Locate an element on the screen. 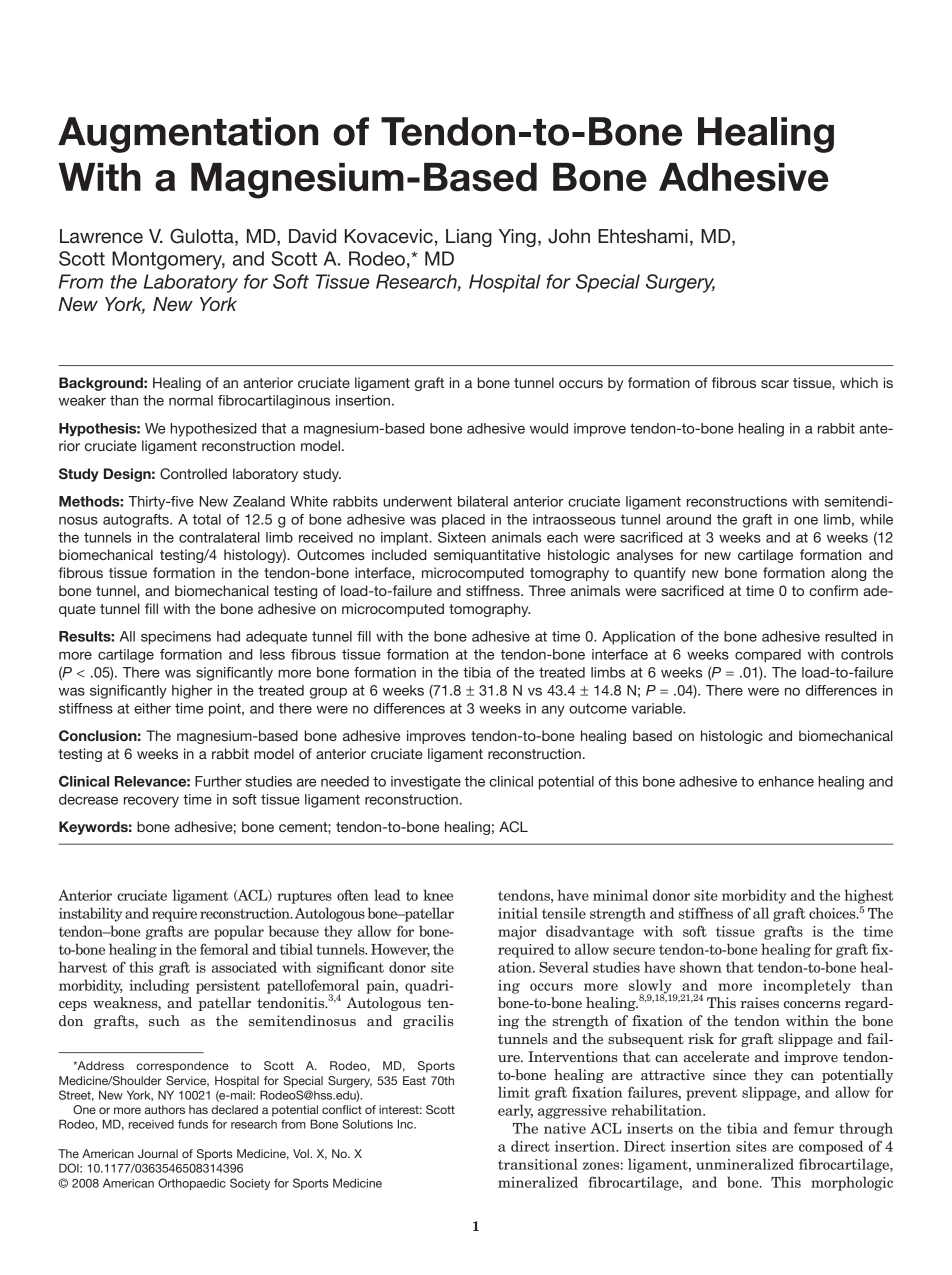  highest is located at coordinates (869, 896).
